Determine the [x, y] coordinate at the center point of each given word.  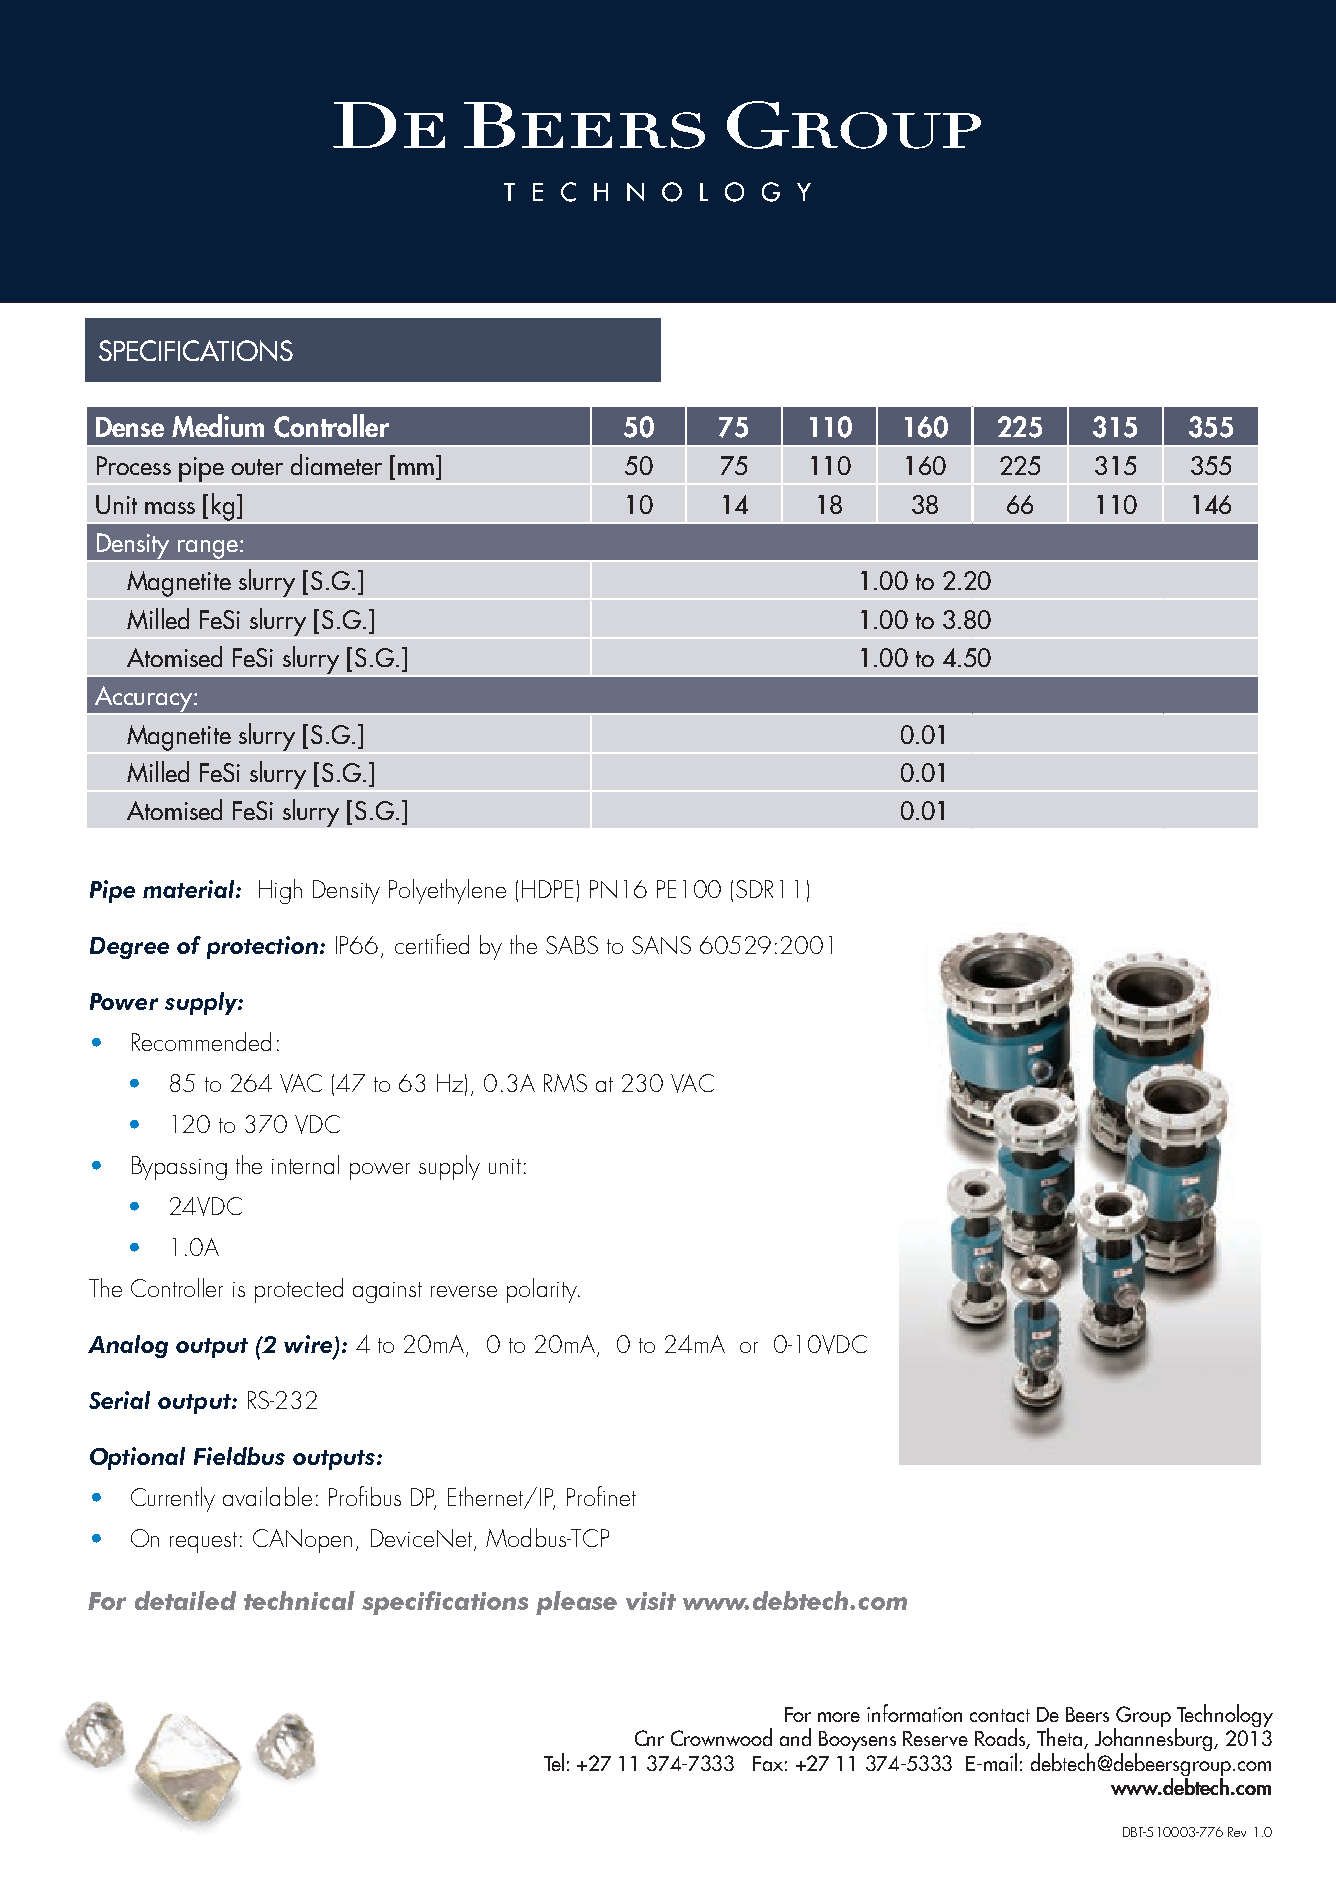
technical [299, 1600]
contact [1000, 1715]
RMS [565, 1083]
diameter [336, 464]
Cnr [649, 1738]
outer [257, 467]
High [280, 891]
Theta [1061, 1738]
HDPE [547, 889]
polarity [543, 1290]
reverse [464, 1291]
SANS [661, 945]
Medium [218, 425]
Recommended [201, 1041]
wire [309, 1345]
